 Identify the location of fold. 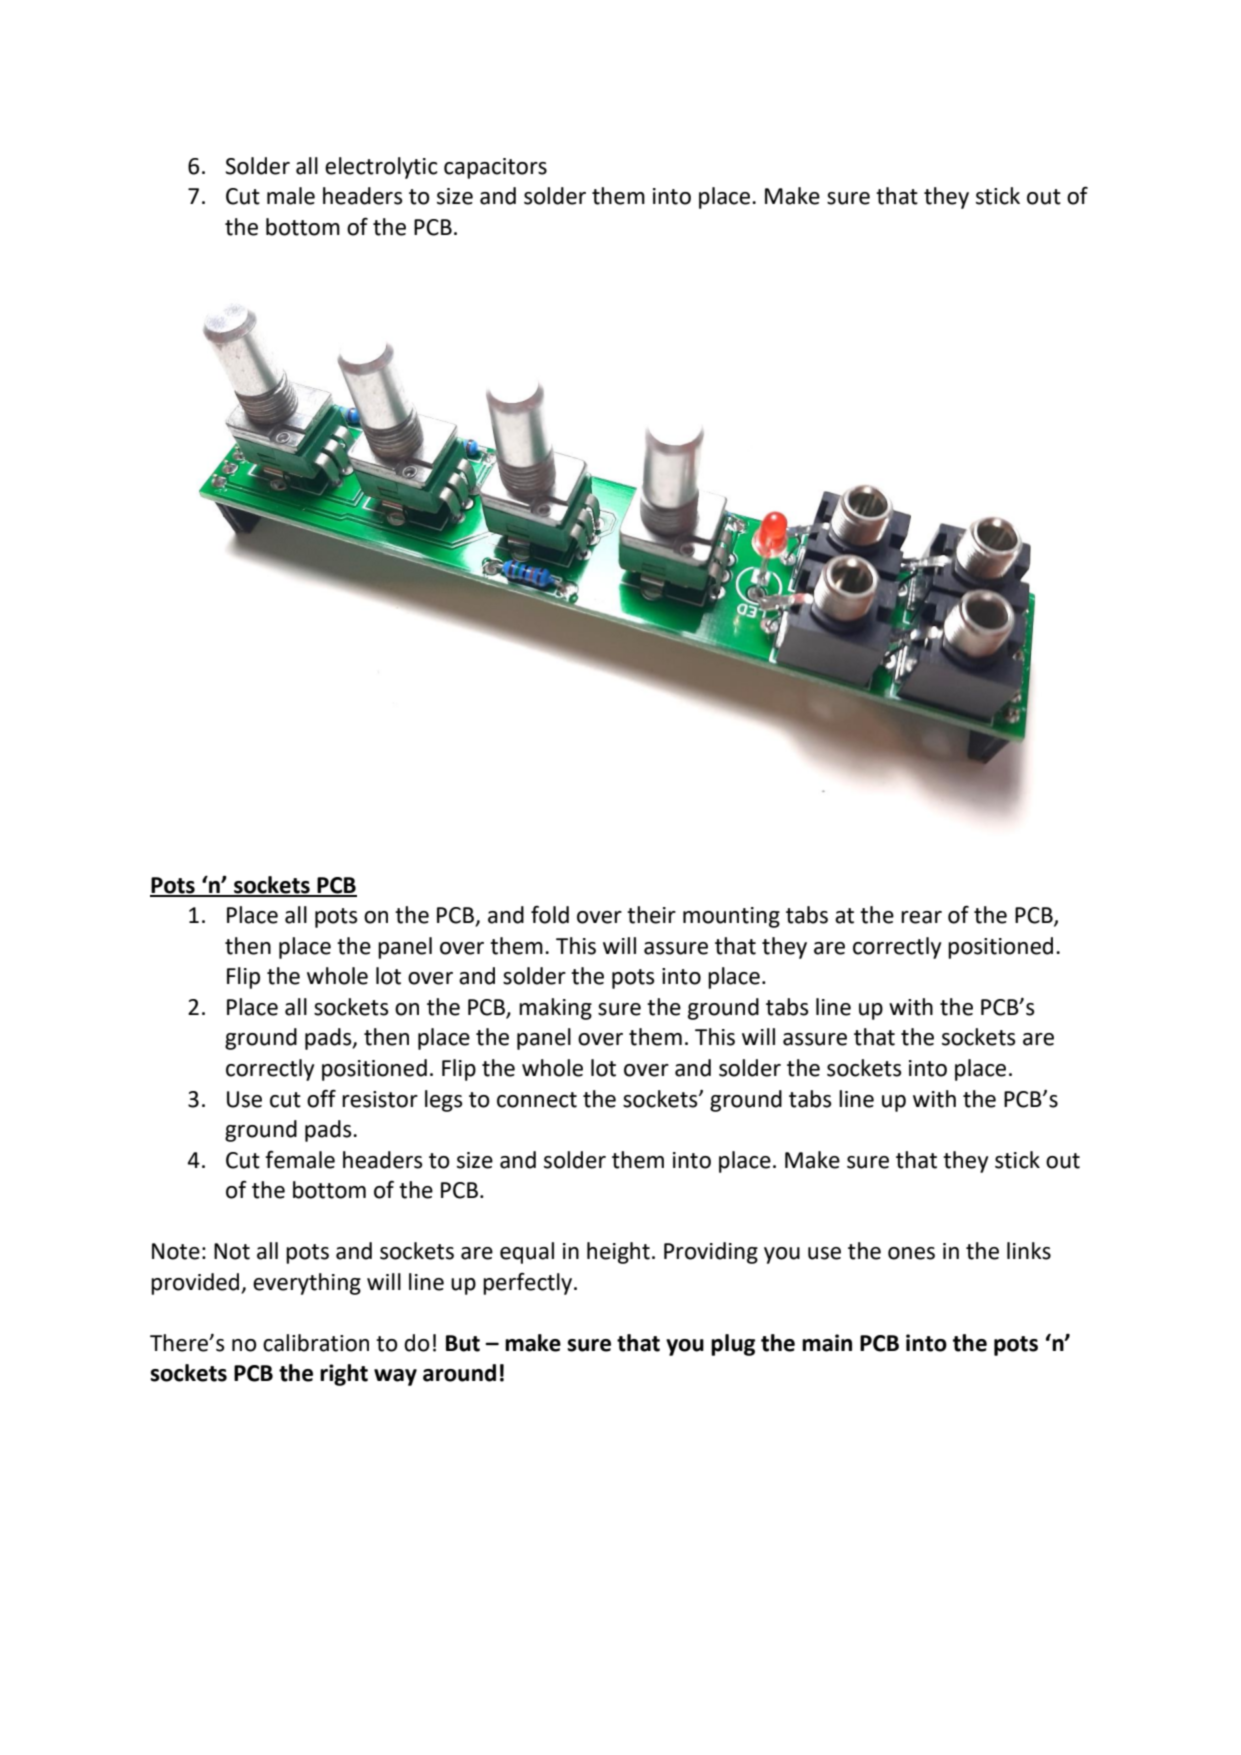
(550, 915).
